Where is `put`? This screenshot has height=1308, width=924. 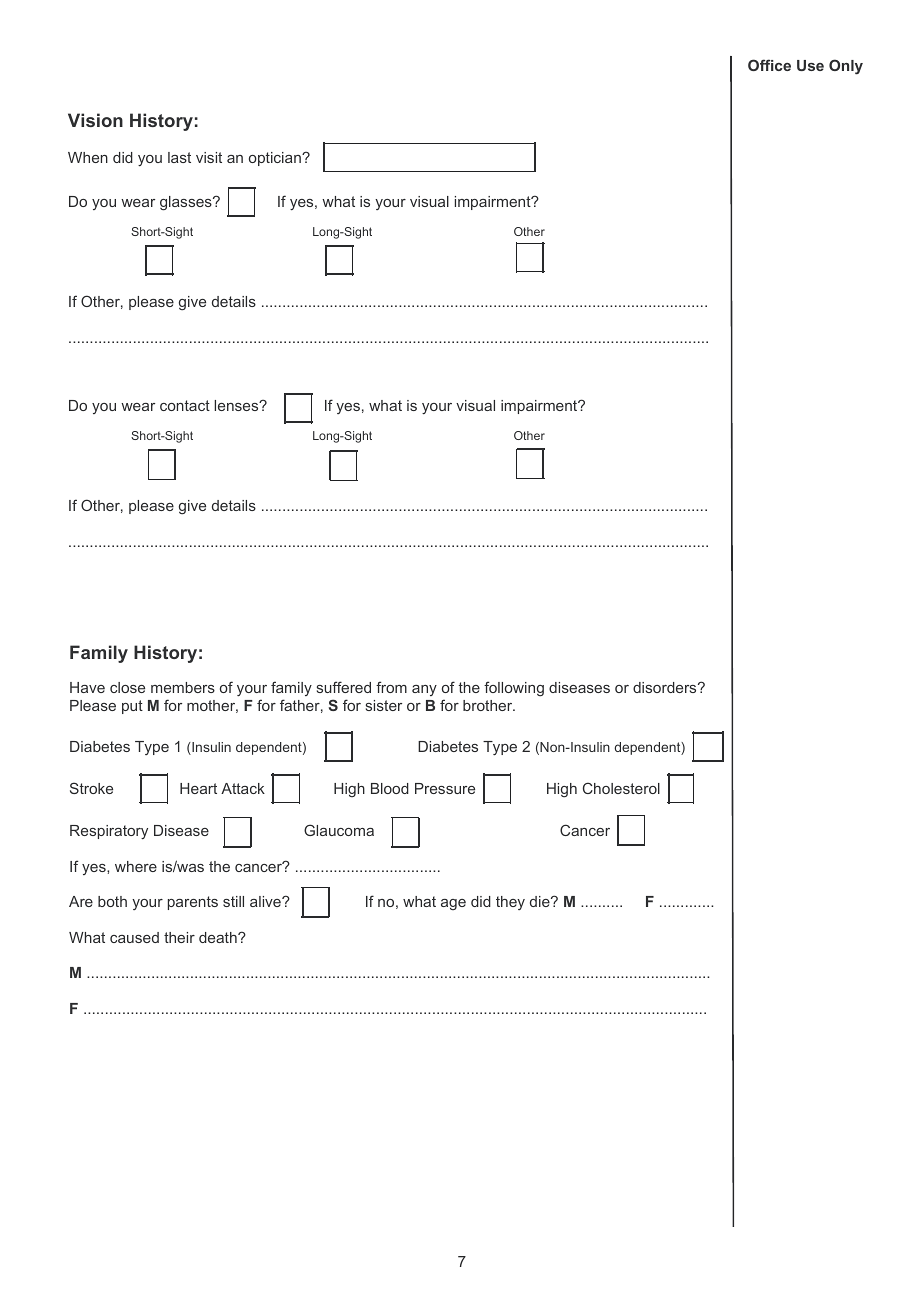 put is located at coordinates (132, 707).
